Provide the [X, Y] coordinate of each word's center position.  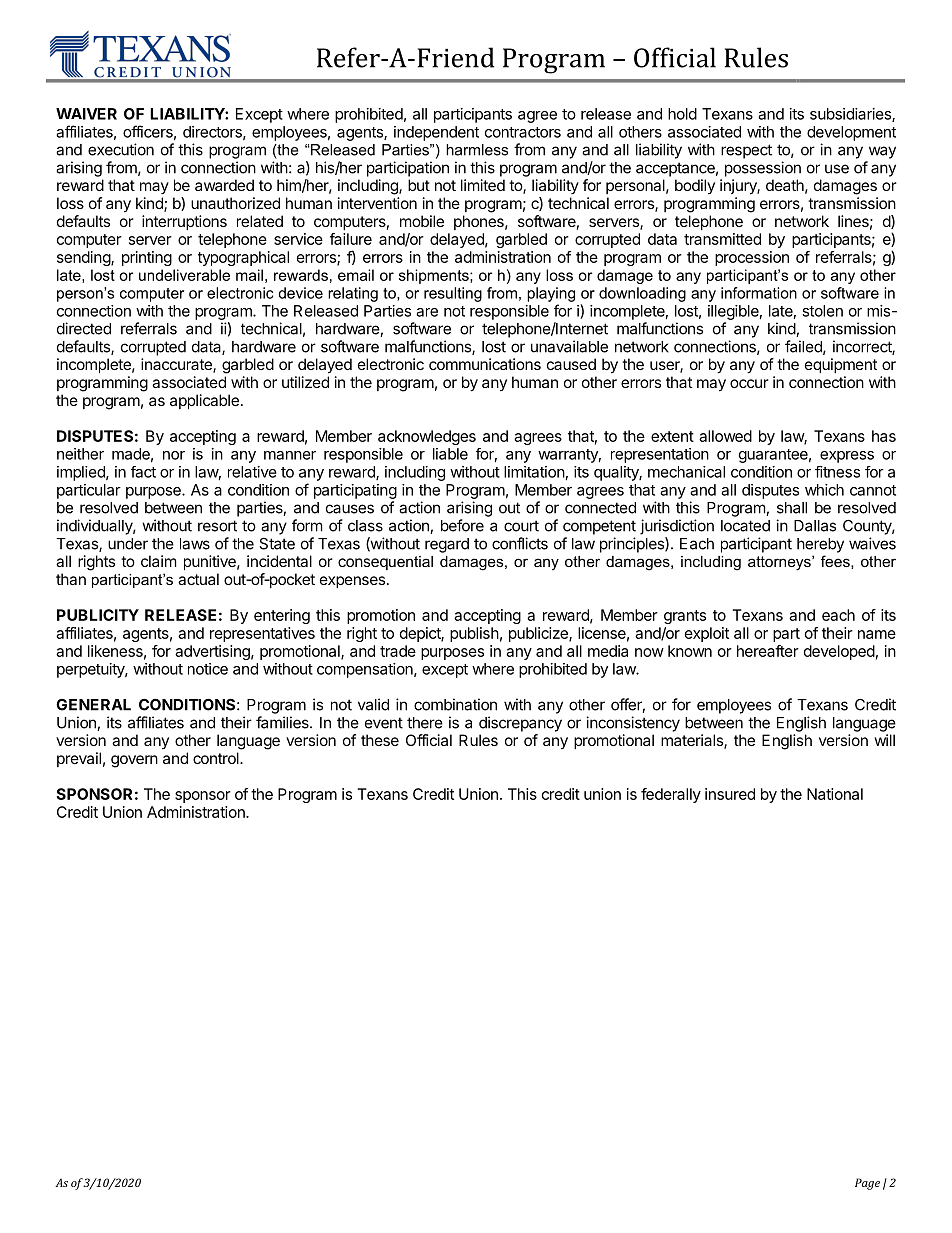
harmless [477, 150]
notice [208, 669]
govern [134, 761]
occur [749, 383]
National [835, 794]
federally [671, 795]
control [217, 758]
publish [474, 634]
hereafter [768, 651]
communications [485, 364]
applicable [204, 401]
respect [746, 151]
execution [121, 149]
